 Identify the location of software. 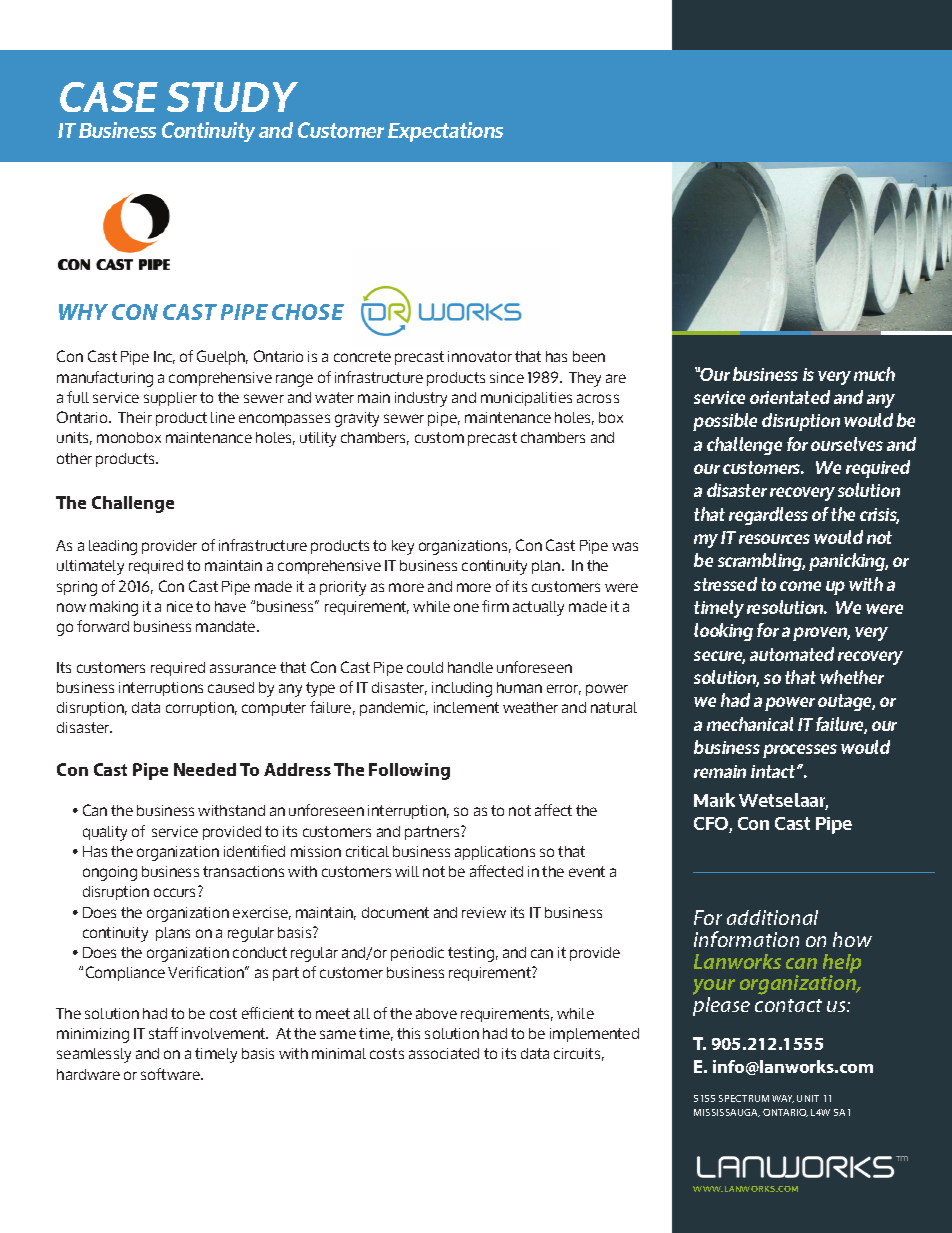
(171, 1074).
